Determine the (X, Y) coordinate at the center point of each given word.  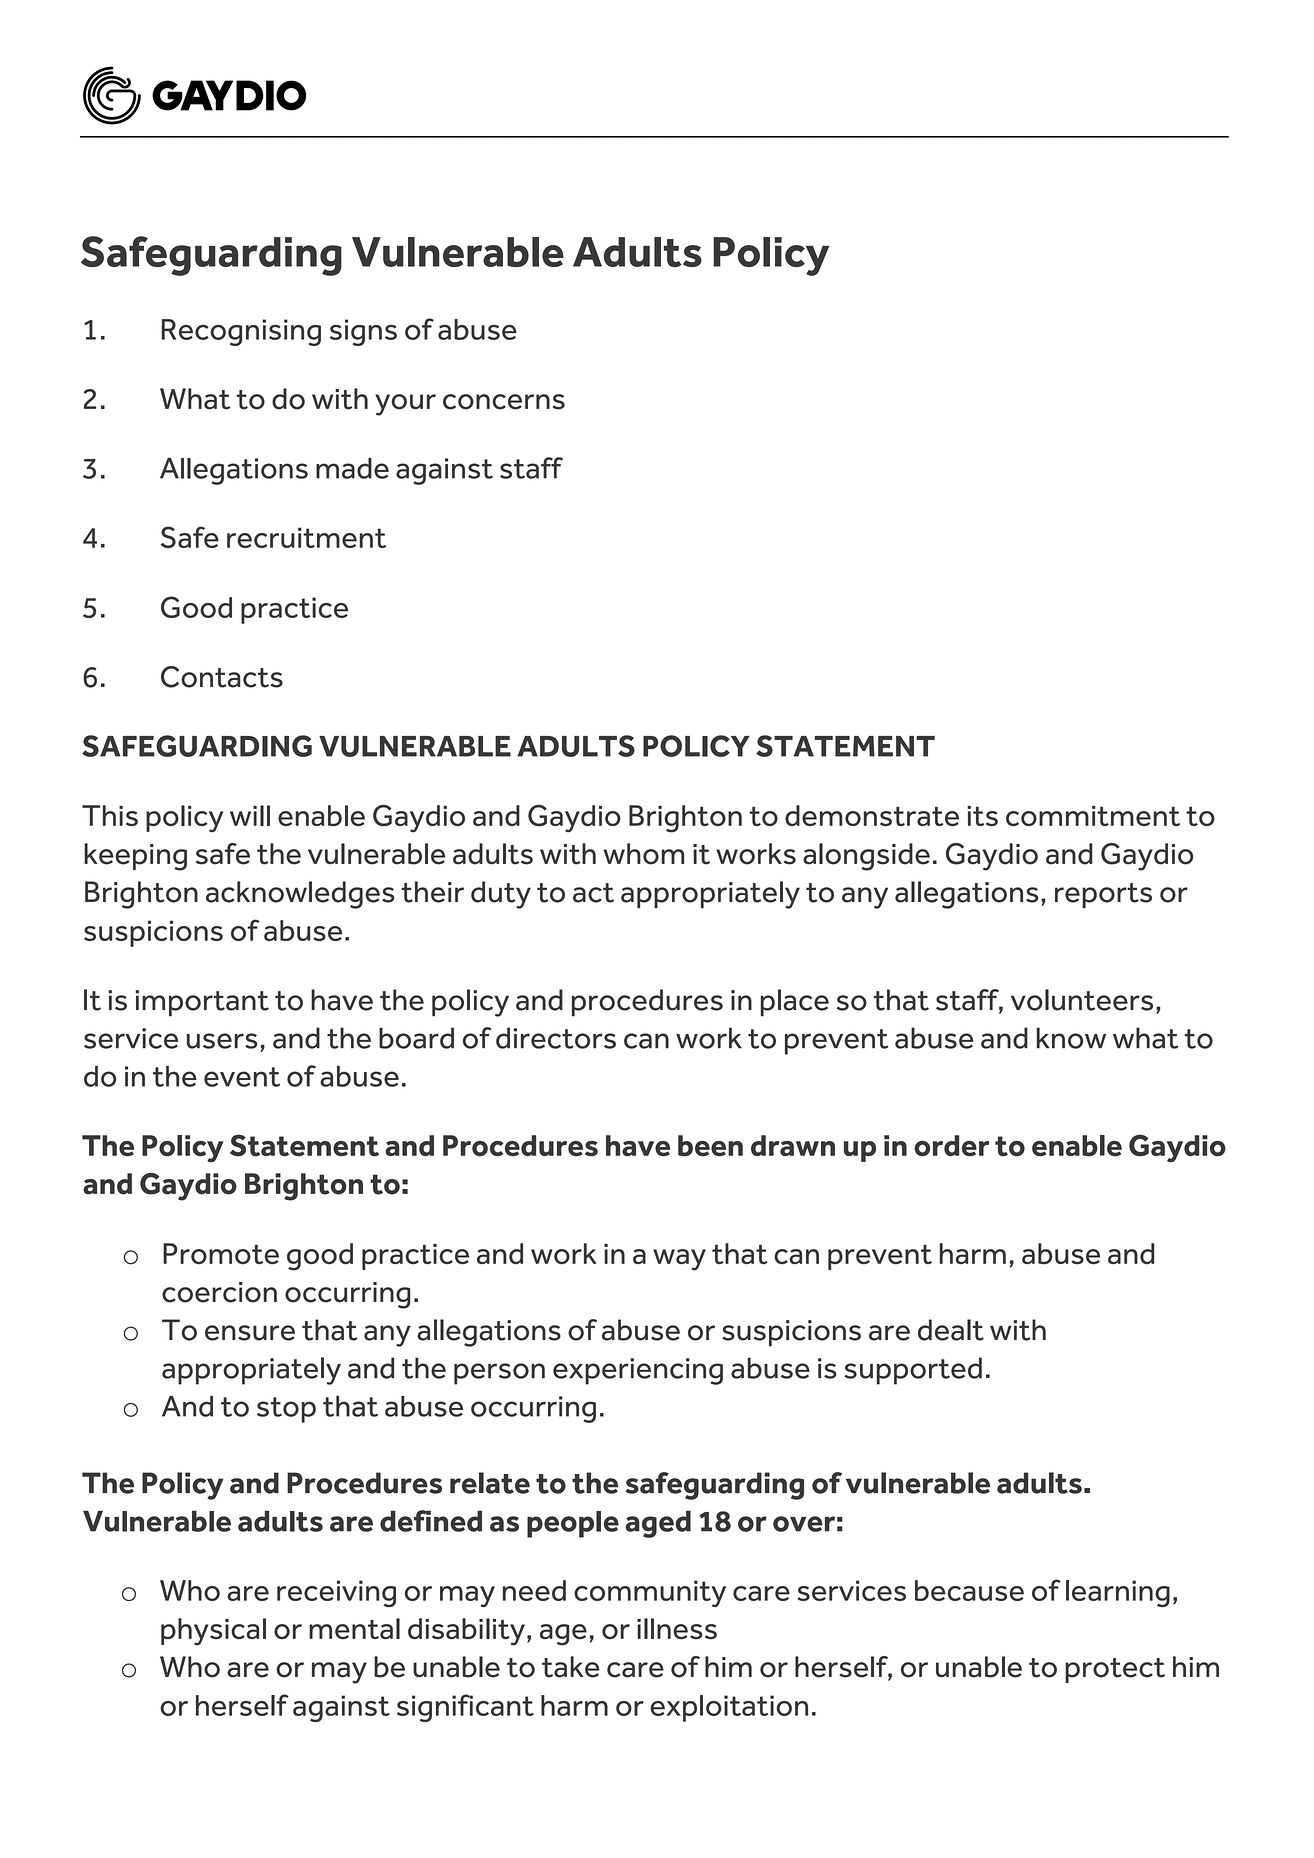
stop (286, 1410)
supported (913, 1371)
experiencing (638, 1371)
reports (1103, 895)
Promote (221, 1254)
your (405, 405)
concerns (504, 402)
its (982, 816)
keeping (135, 857)
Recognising (241, 332)
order (951, 1146)
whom (643, 854)
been (710, 1146)
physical (213, 1632)
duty (501, 895)
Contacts (222, 677)
